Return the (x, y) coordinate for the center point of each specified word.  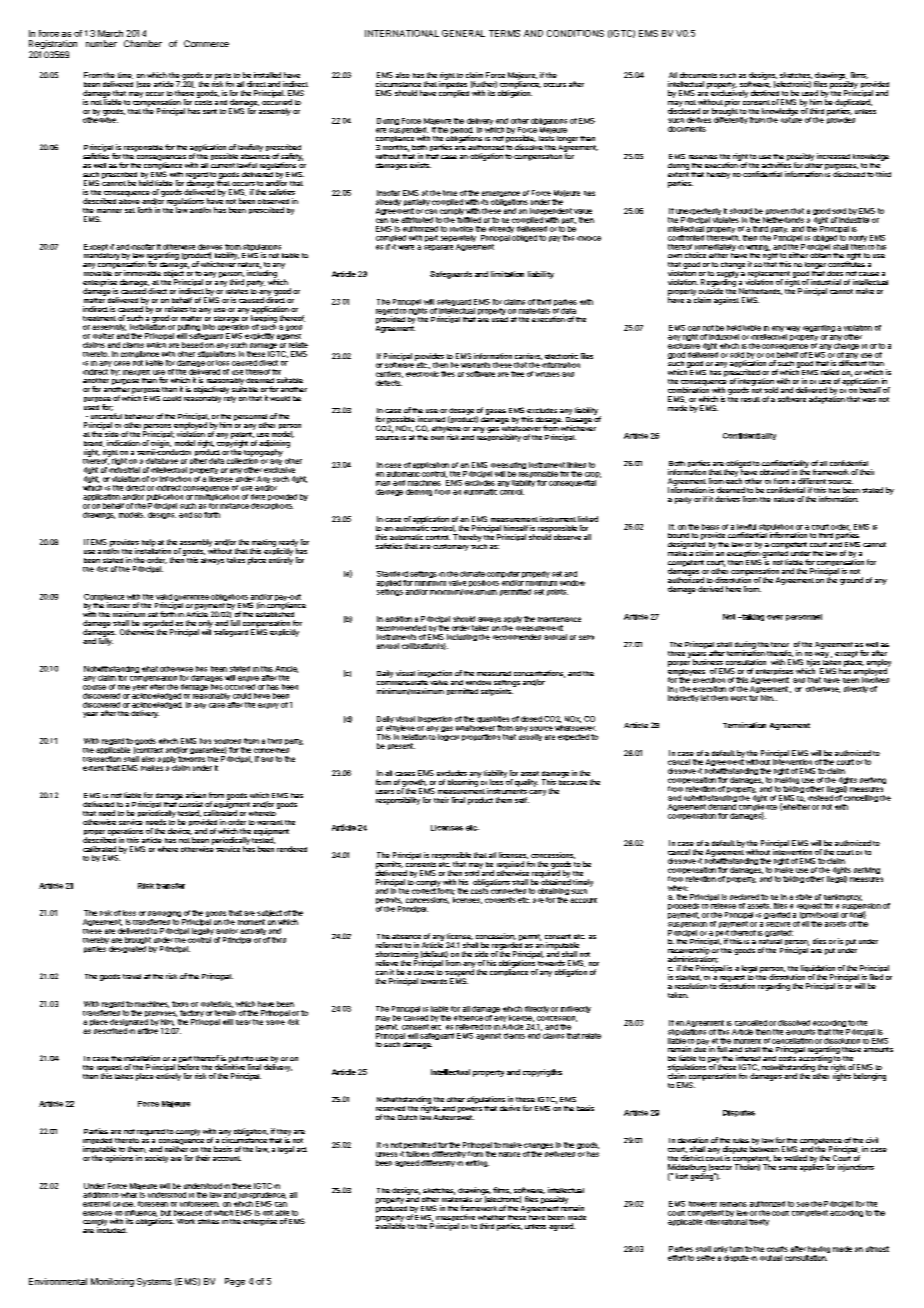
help (149, 544)
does (835, 273)
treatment (99, 318)
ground (851, 581)
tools (180, 1004)
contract (148, 750)
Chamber (143, 43)
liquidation (818, 970)
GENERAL (463, 33)
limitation (507, 274)
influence (141, 1213)
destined (765, 93)
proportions (481, 737)
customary (451, 547)
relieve (387, 963)
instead (820, 798)
